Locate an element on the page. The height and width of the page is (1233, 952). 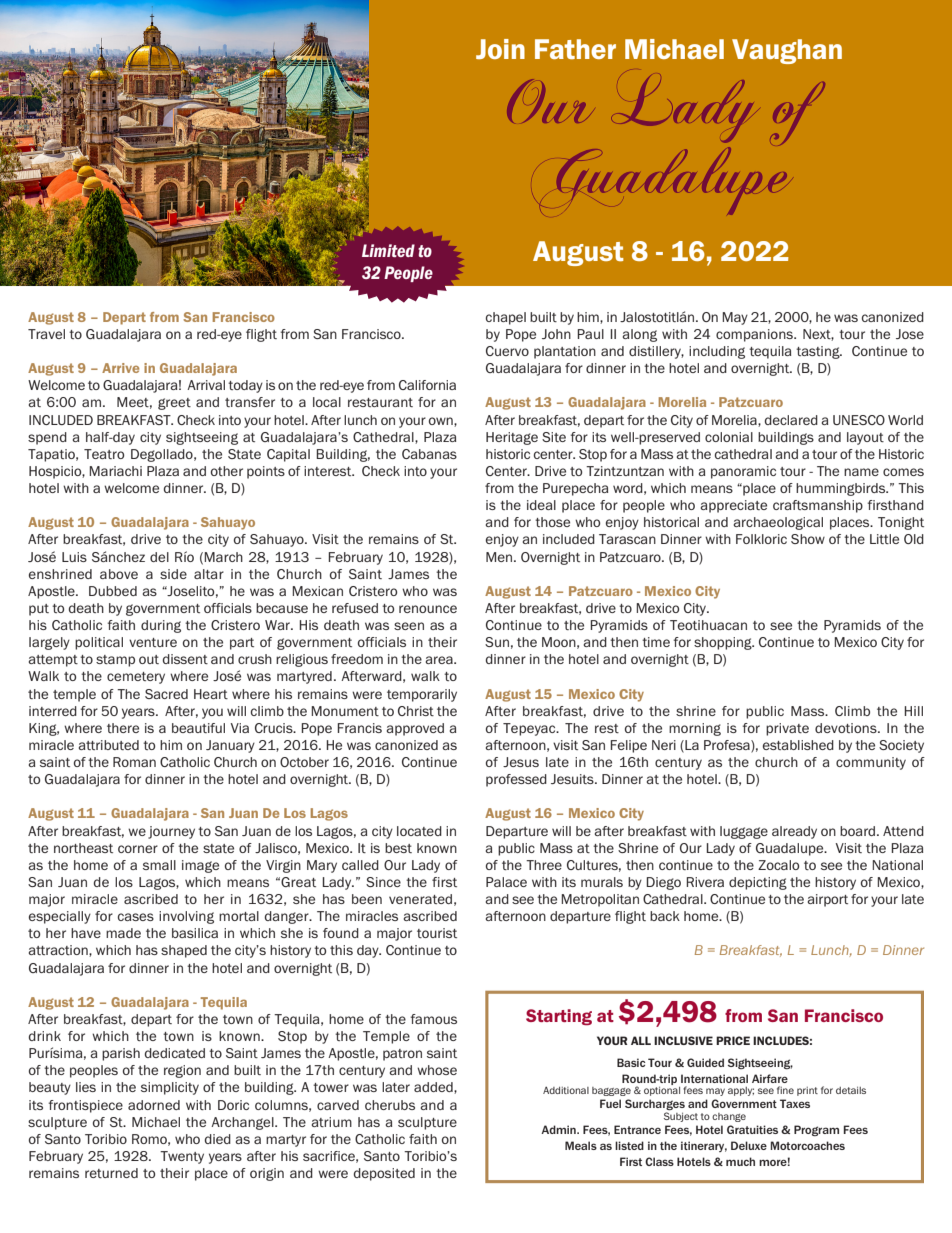
renounce is located at coordinates (428, 609).
